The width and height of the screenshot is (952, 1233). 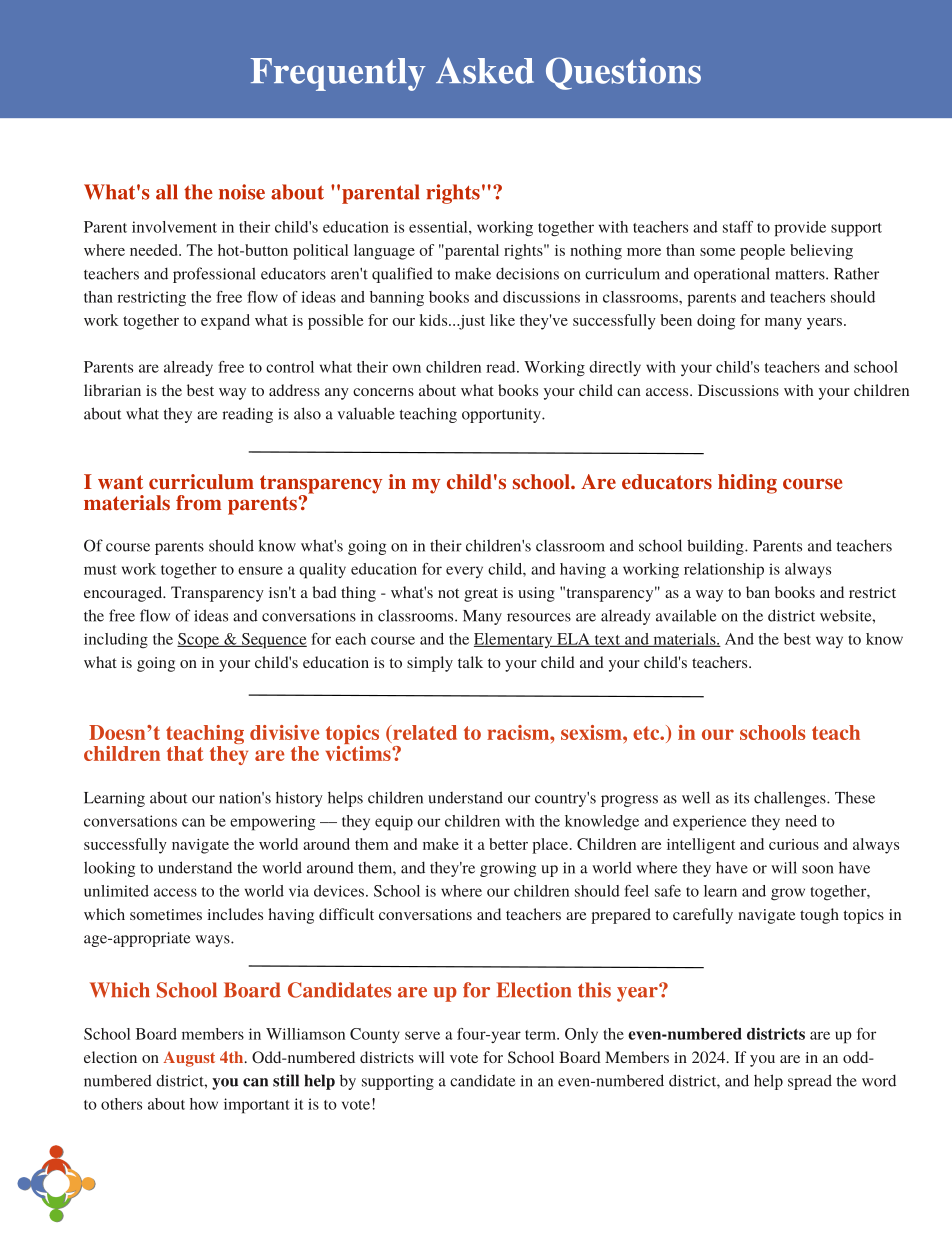 I want to click on Asked, so click(x=485, y=70).
